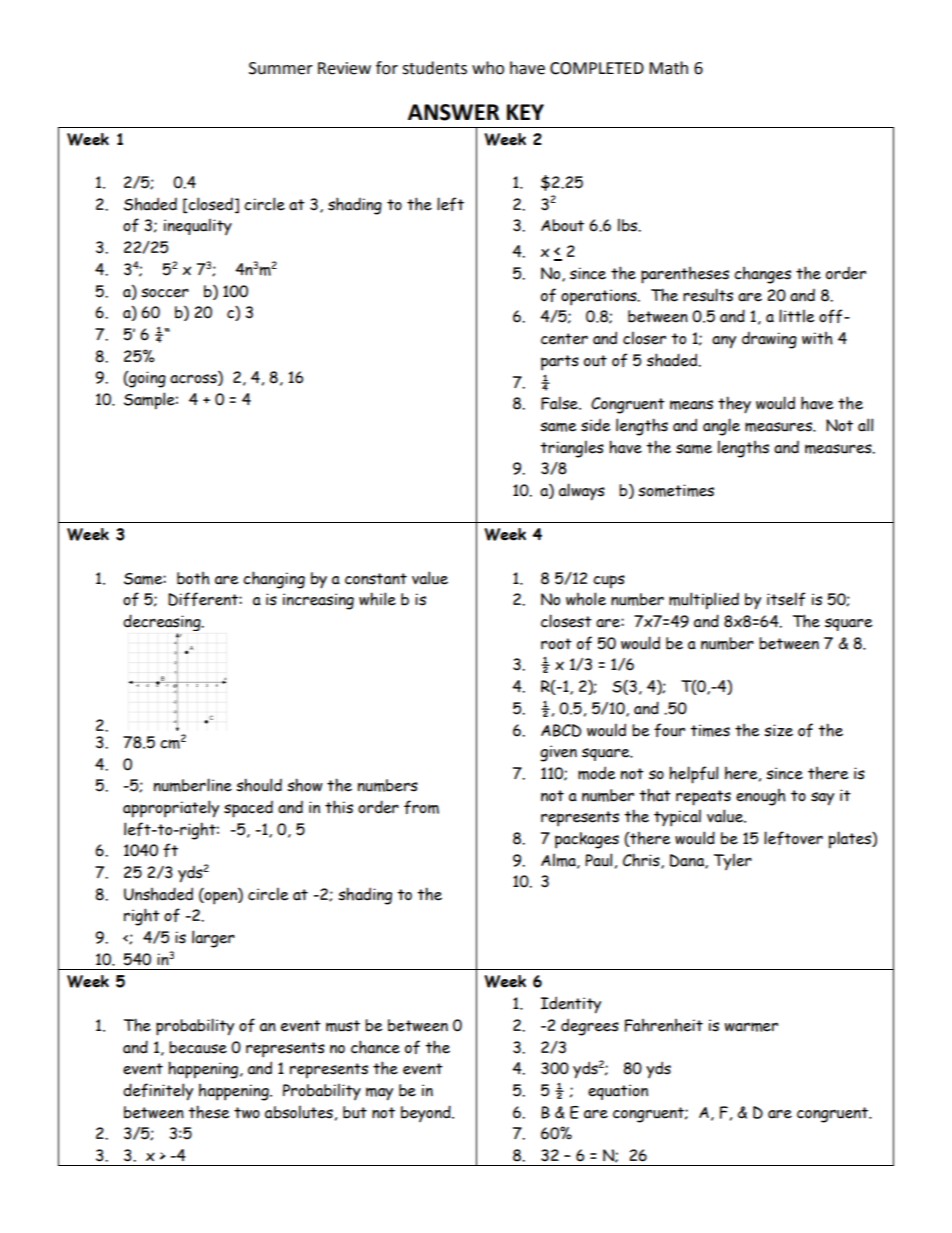  What do you see at coordinates (566, 621) in the screenshot?
I see `closest` at bounding box center [566, 621].
